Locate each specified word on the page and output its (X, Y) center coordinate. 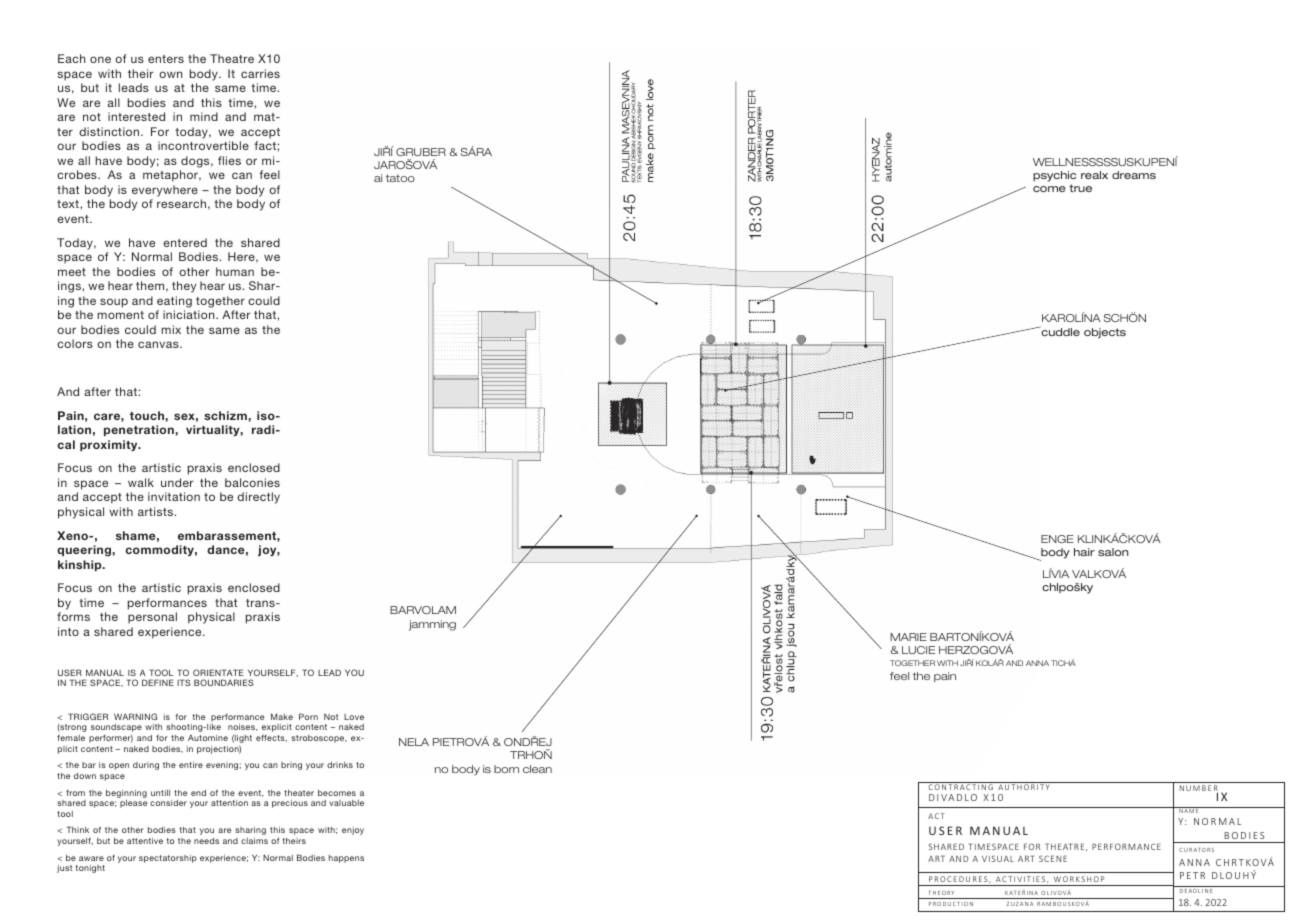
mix (171, 329)
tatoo (400, 178)
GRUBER (421, 152)
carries (260, 73)
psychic (1054, 178)
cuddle (1059, 331)
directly (258, 498)
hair (1084, 552)
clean (537, 769)
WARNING (135, 716)
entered (185, 242)
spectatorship (168, 859)
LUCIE (918, 650)
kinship (81, 565)
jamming (432, 625)
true (1080, 188)
